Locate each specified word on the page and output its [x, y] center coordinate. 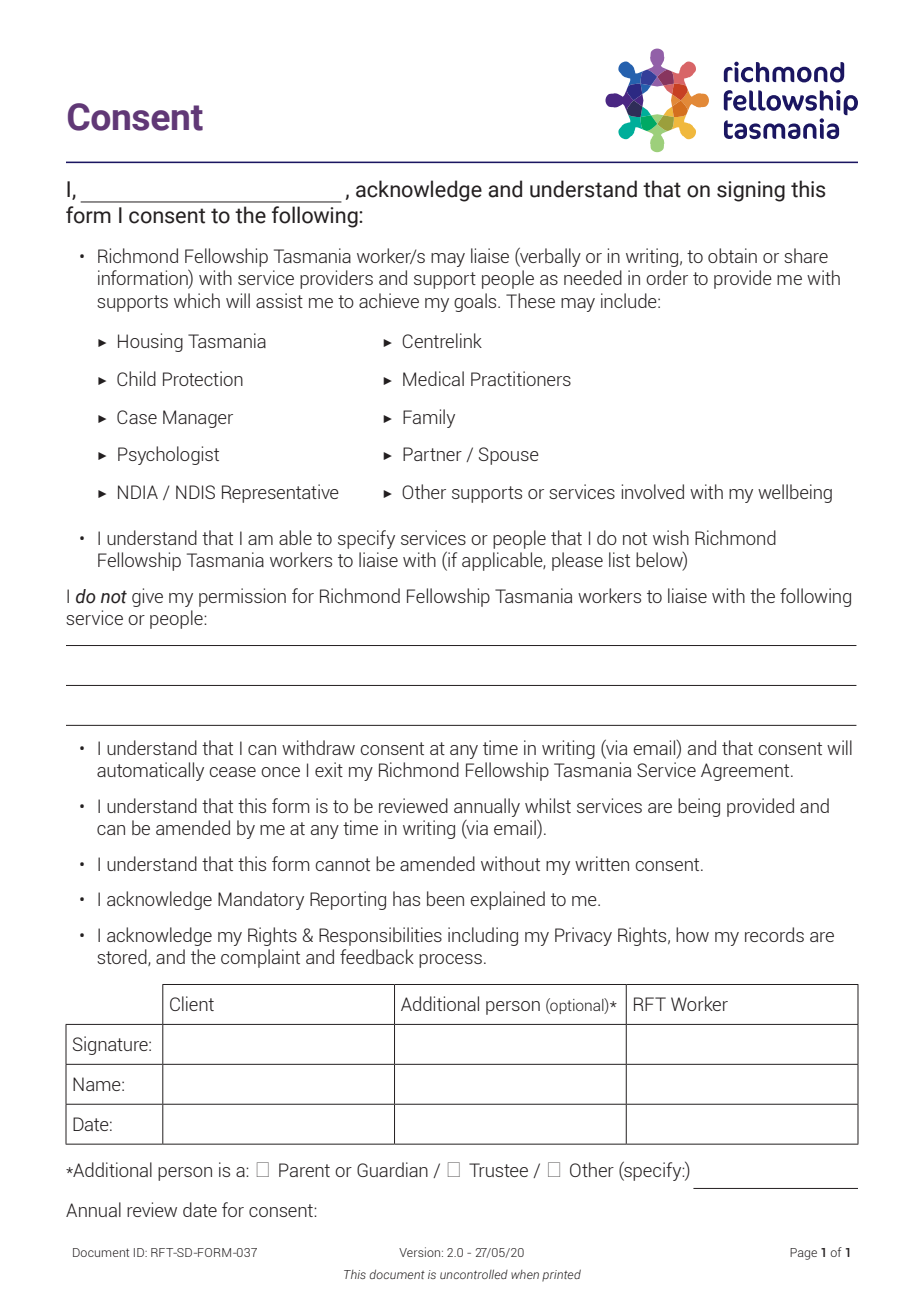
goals [476, 302]
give [147, 597]
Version [421, 1252]
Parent [304, 1170]
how [692, 934]
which [197, 300]
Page [803, 1254]
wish [671, 537]
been [445, 898]
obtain [732, 255]
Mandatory [261, 900]
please [577, 561]
